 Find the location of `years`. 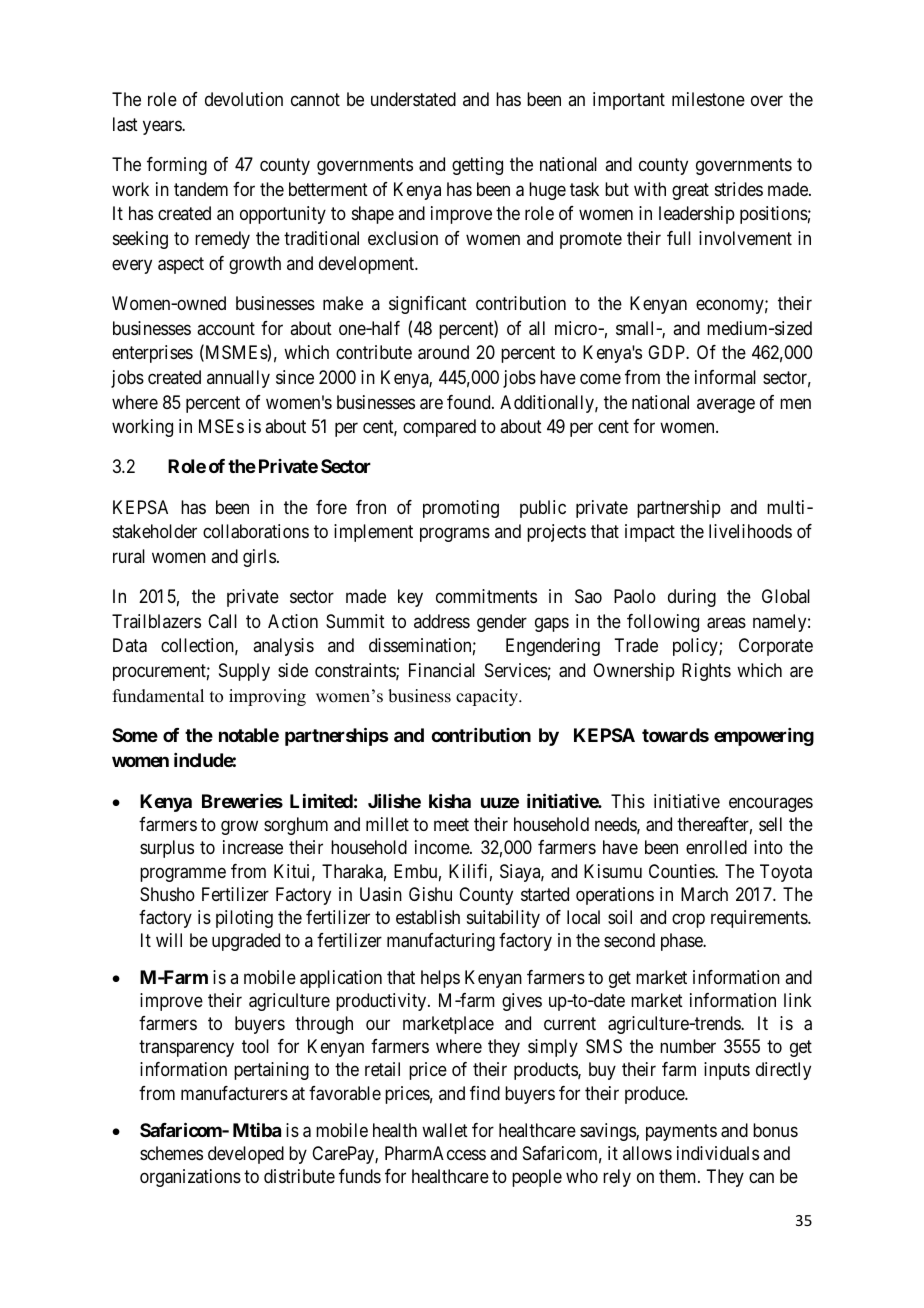

years is located at coordinates (163, 127).
